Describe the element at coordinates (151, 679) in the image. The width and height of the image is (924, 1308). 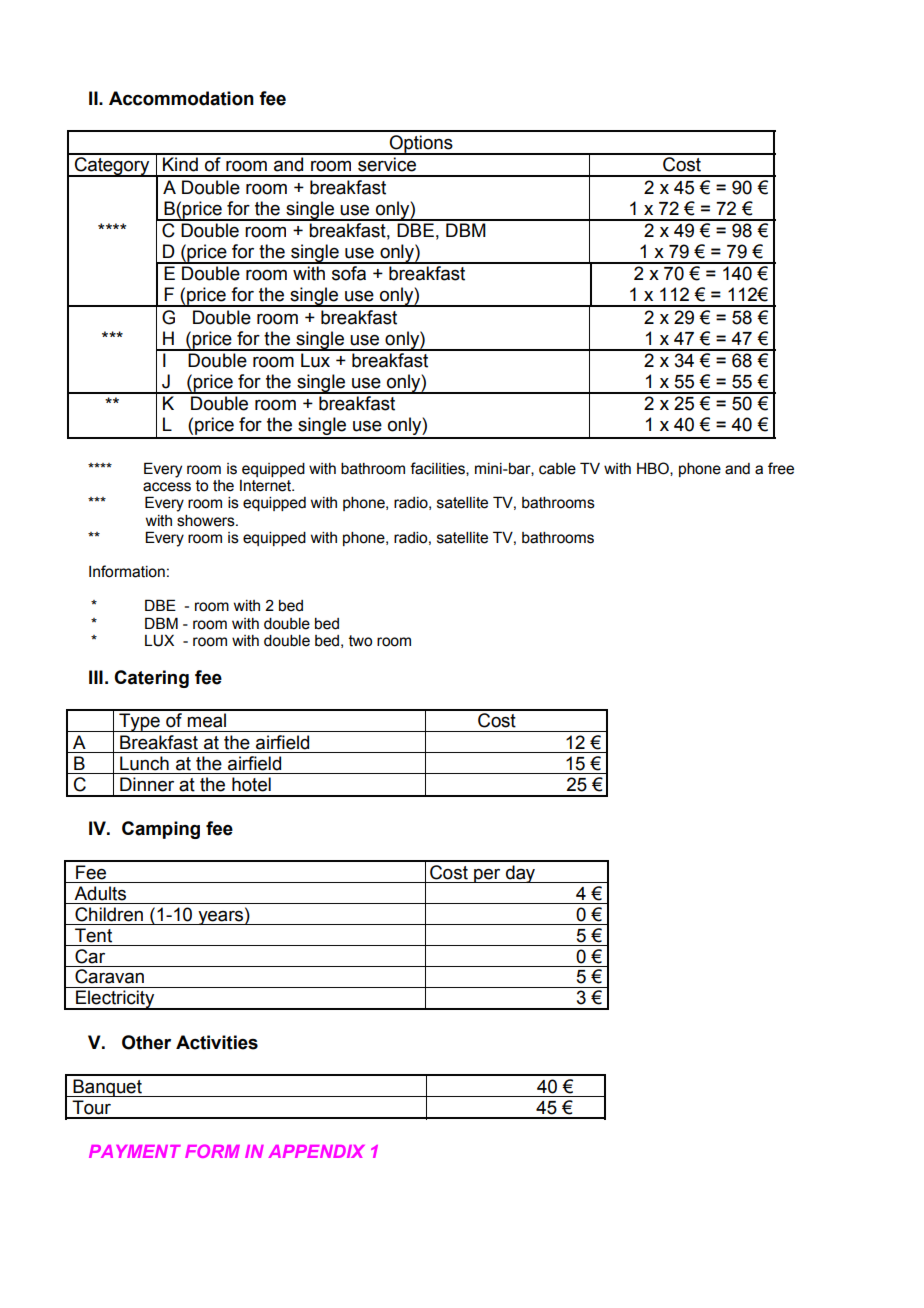
I see `Catering` at that location.
